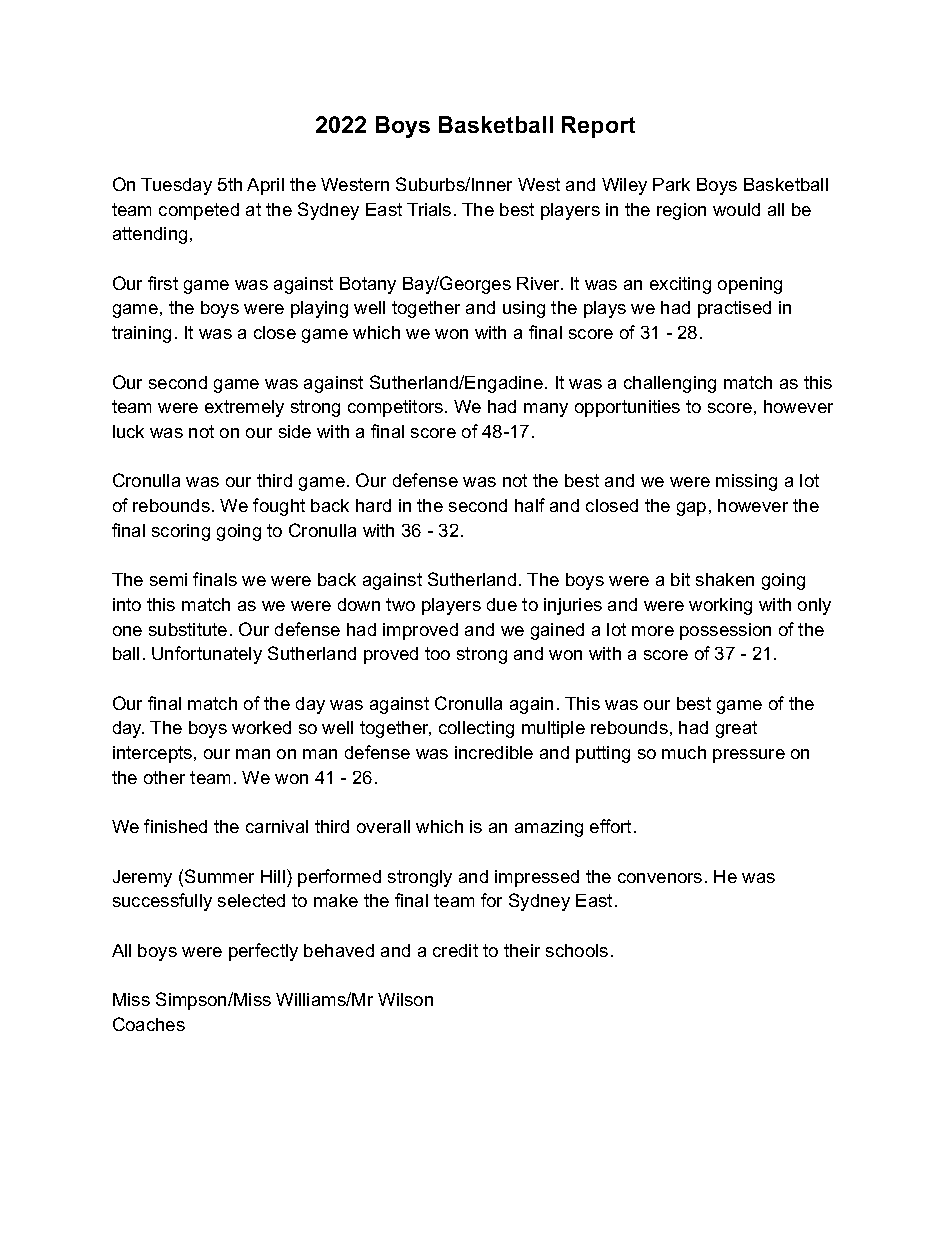  I want to click on competitors, so click(397, 408).
